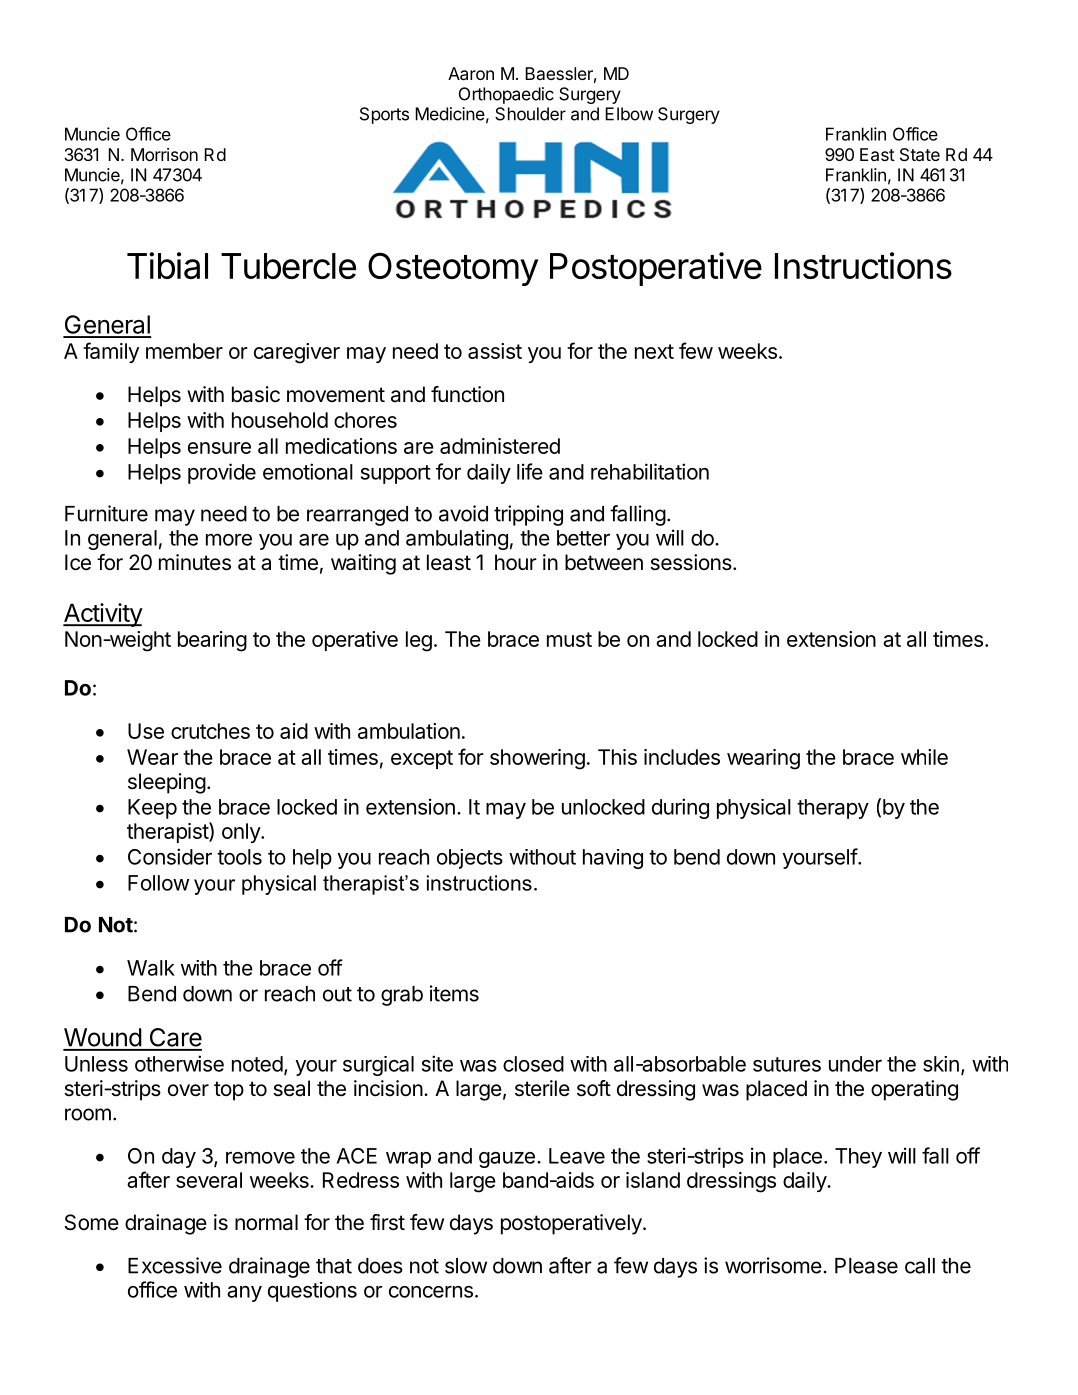 The width and height of the screenshot is (1078, 1395). I want to click on Excessive, so click(175, 1265).
